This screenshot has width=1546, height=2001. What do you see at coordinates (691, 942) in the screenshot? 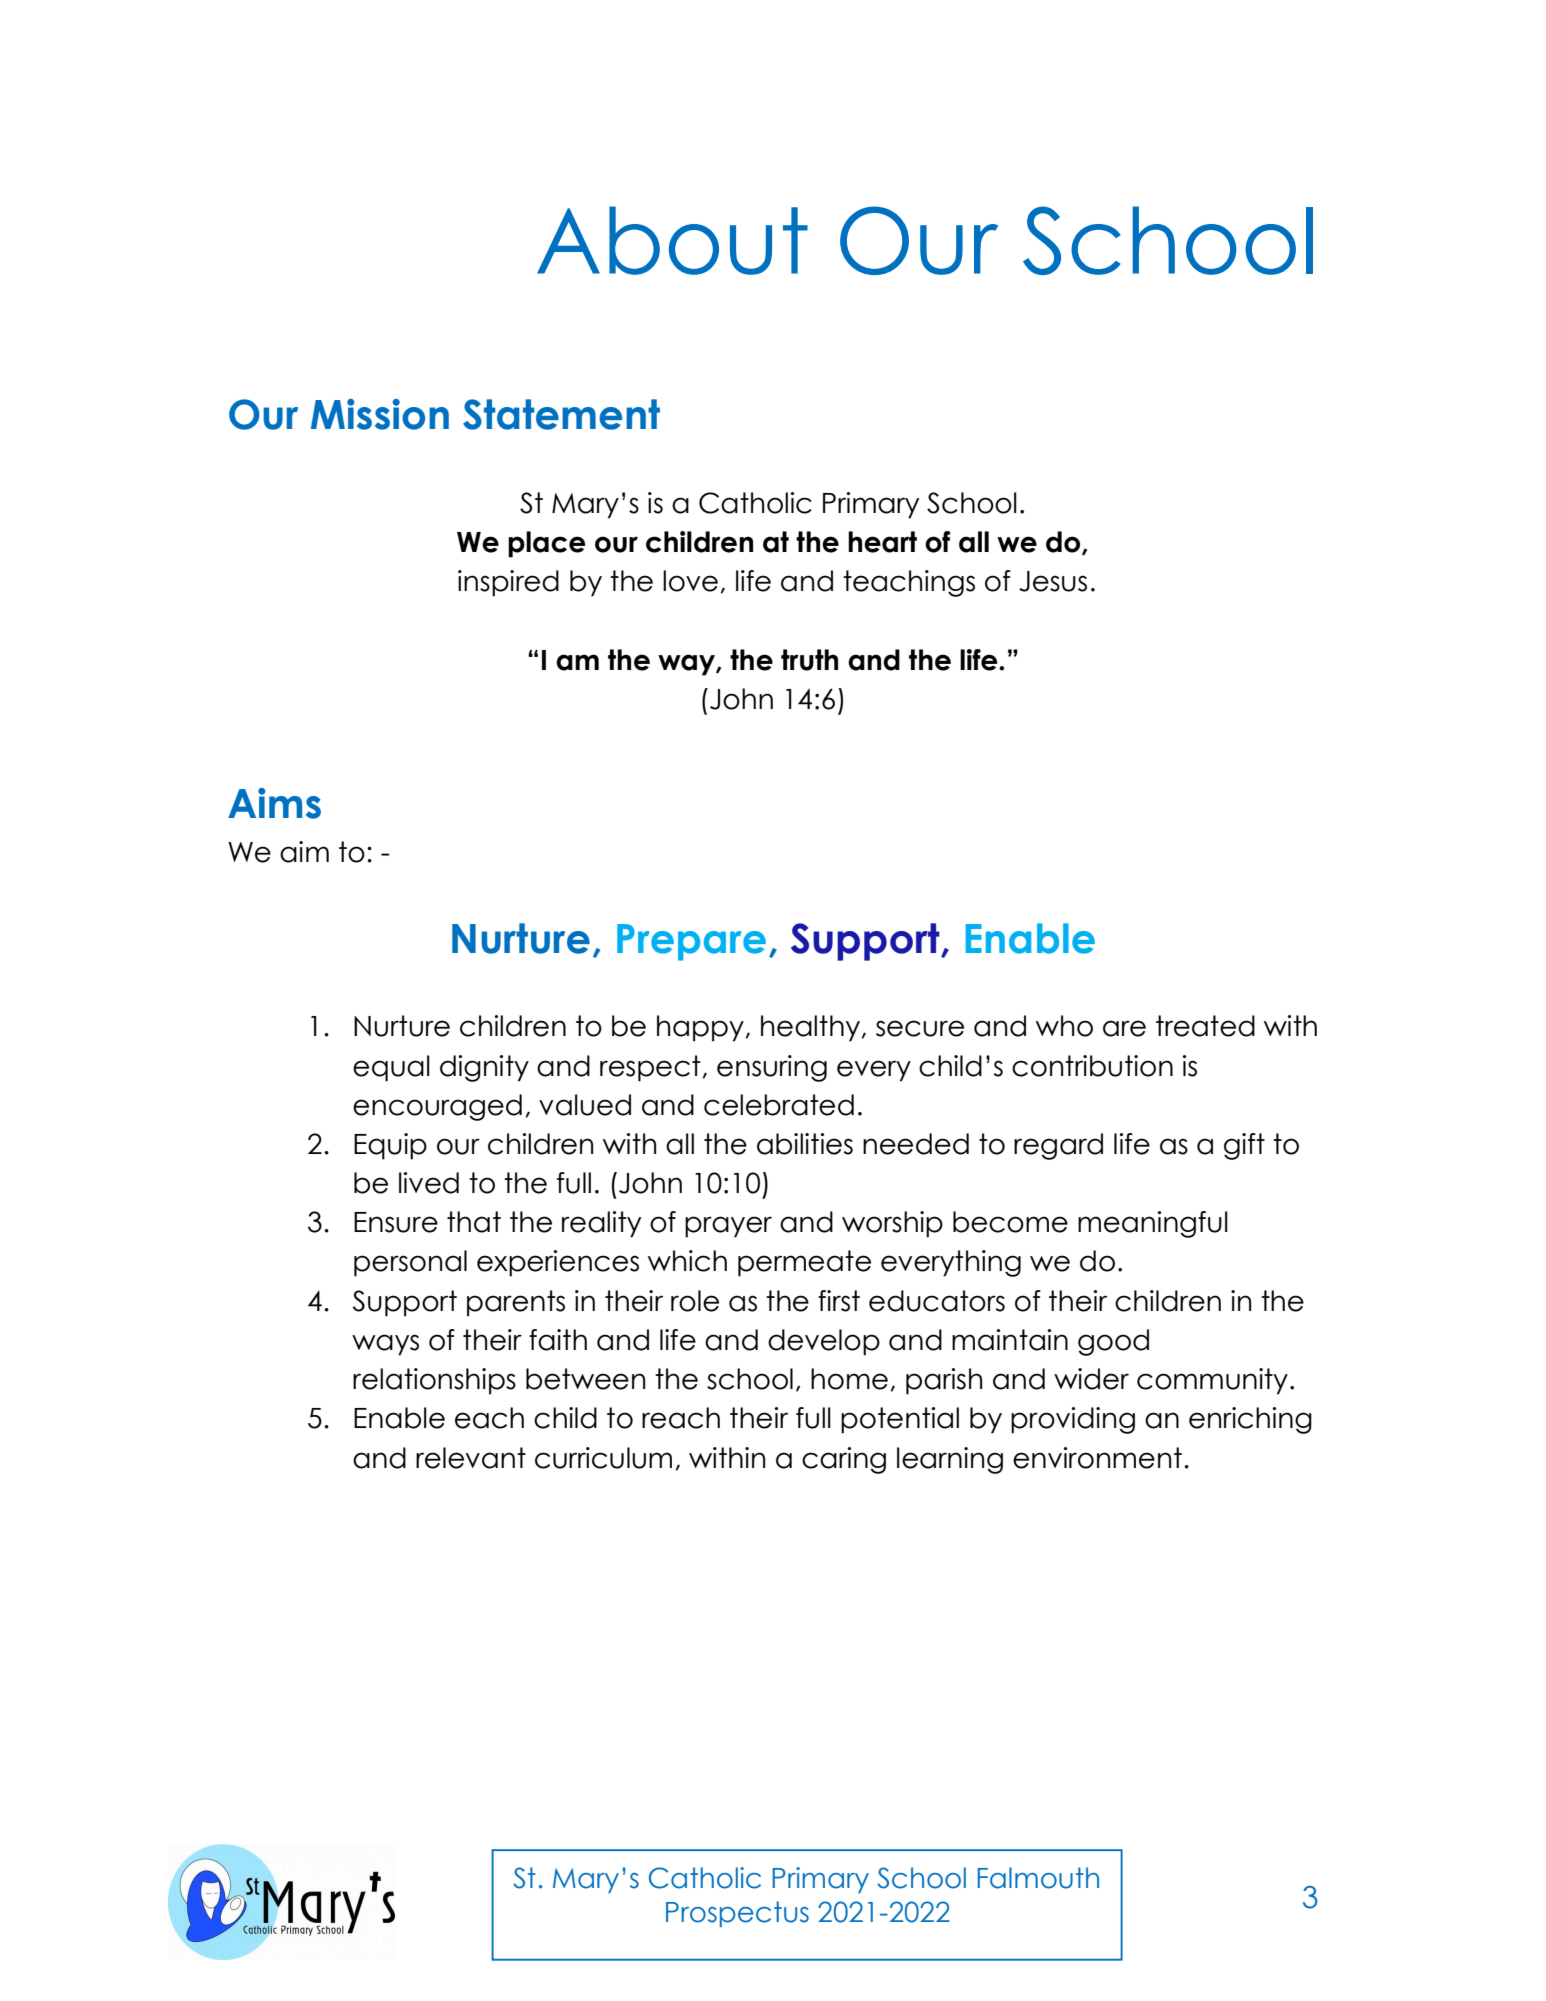
I see `Prepare` at bounding box center [691, 942].
